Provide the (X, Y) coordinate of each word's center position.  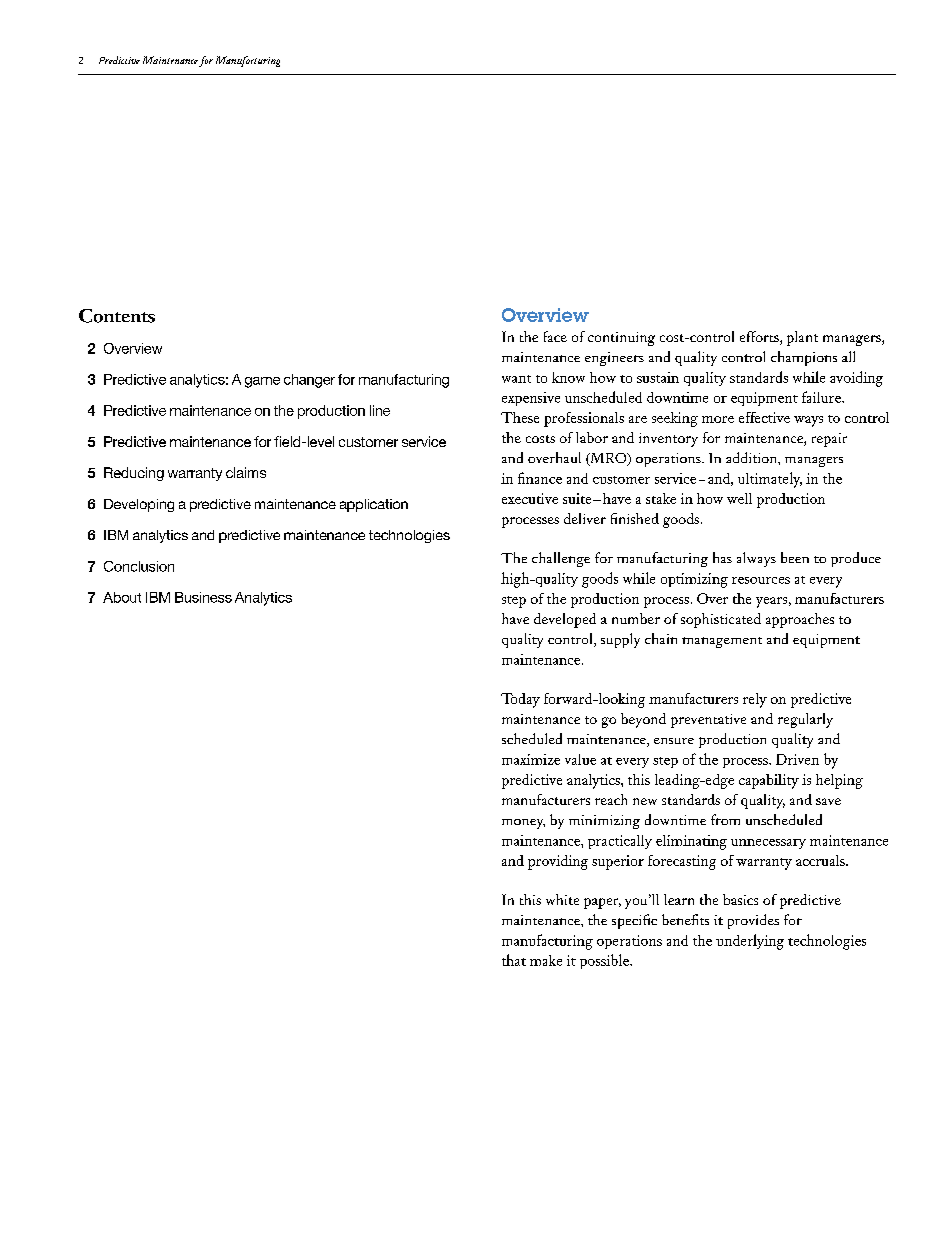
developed (565, 620)
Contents (117, 316)
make (546, 960)
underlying (750, 942)
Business (203, 597)
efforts (760, 338)
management (722, 642)
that (514, 960)
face (555, 336)
